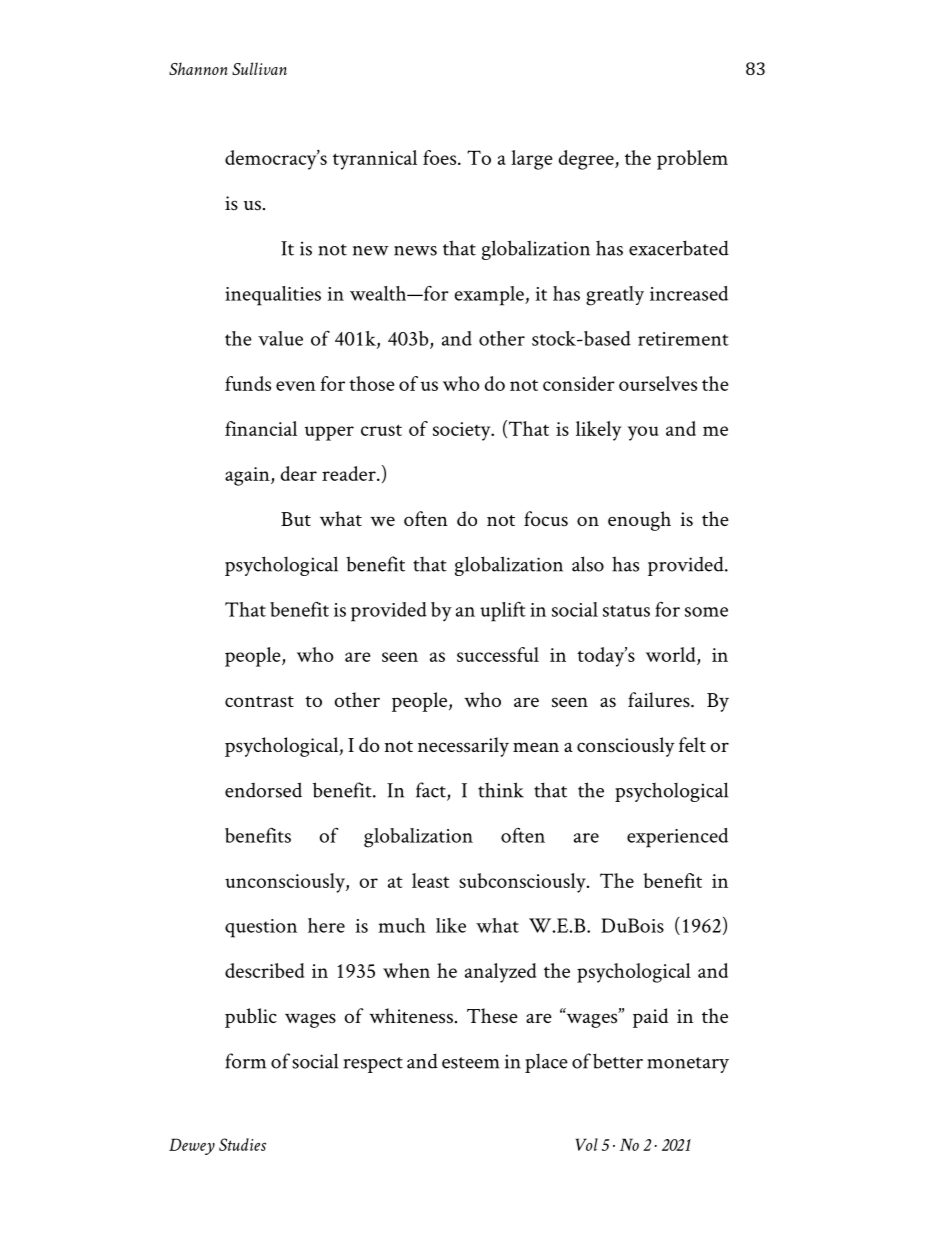 Image resolution: width=952 pixels, height=1233 pixels. What do you see at coordinates (692, 744) in the screenshot?
I see `felt` at bounding box center [692, 744].
